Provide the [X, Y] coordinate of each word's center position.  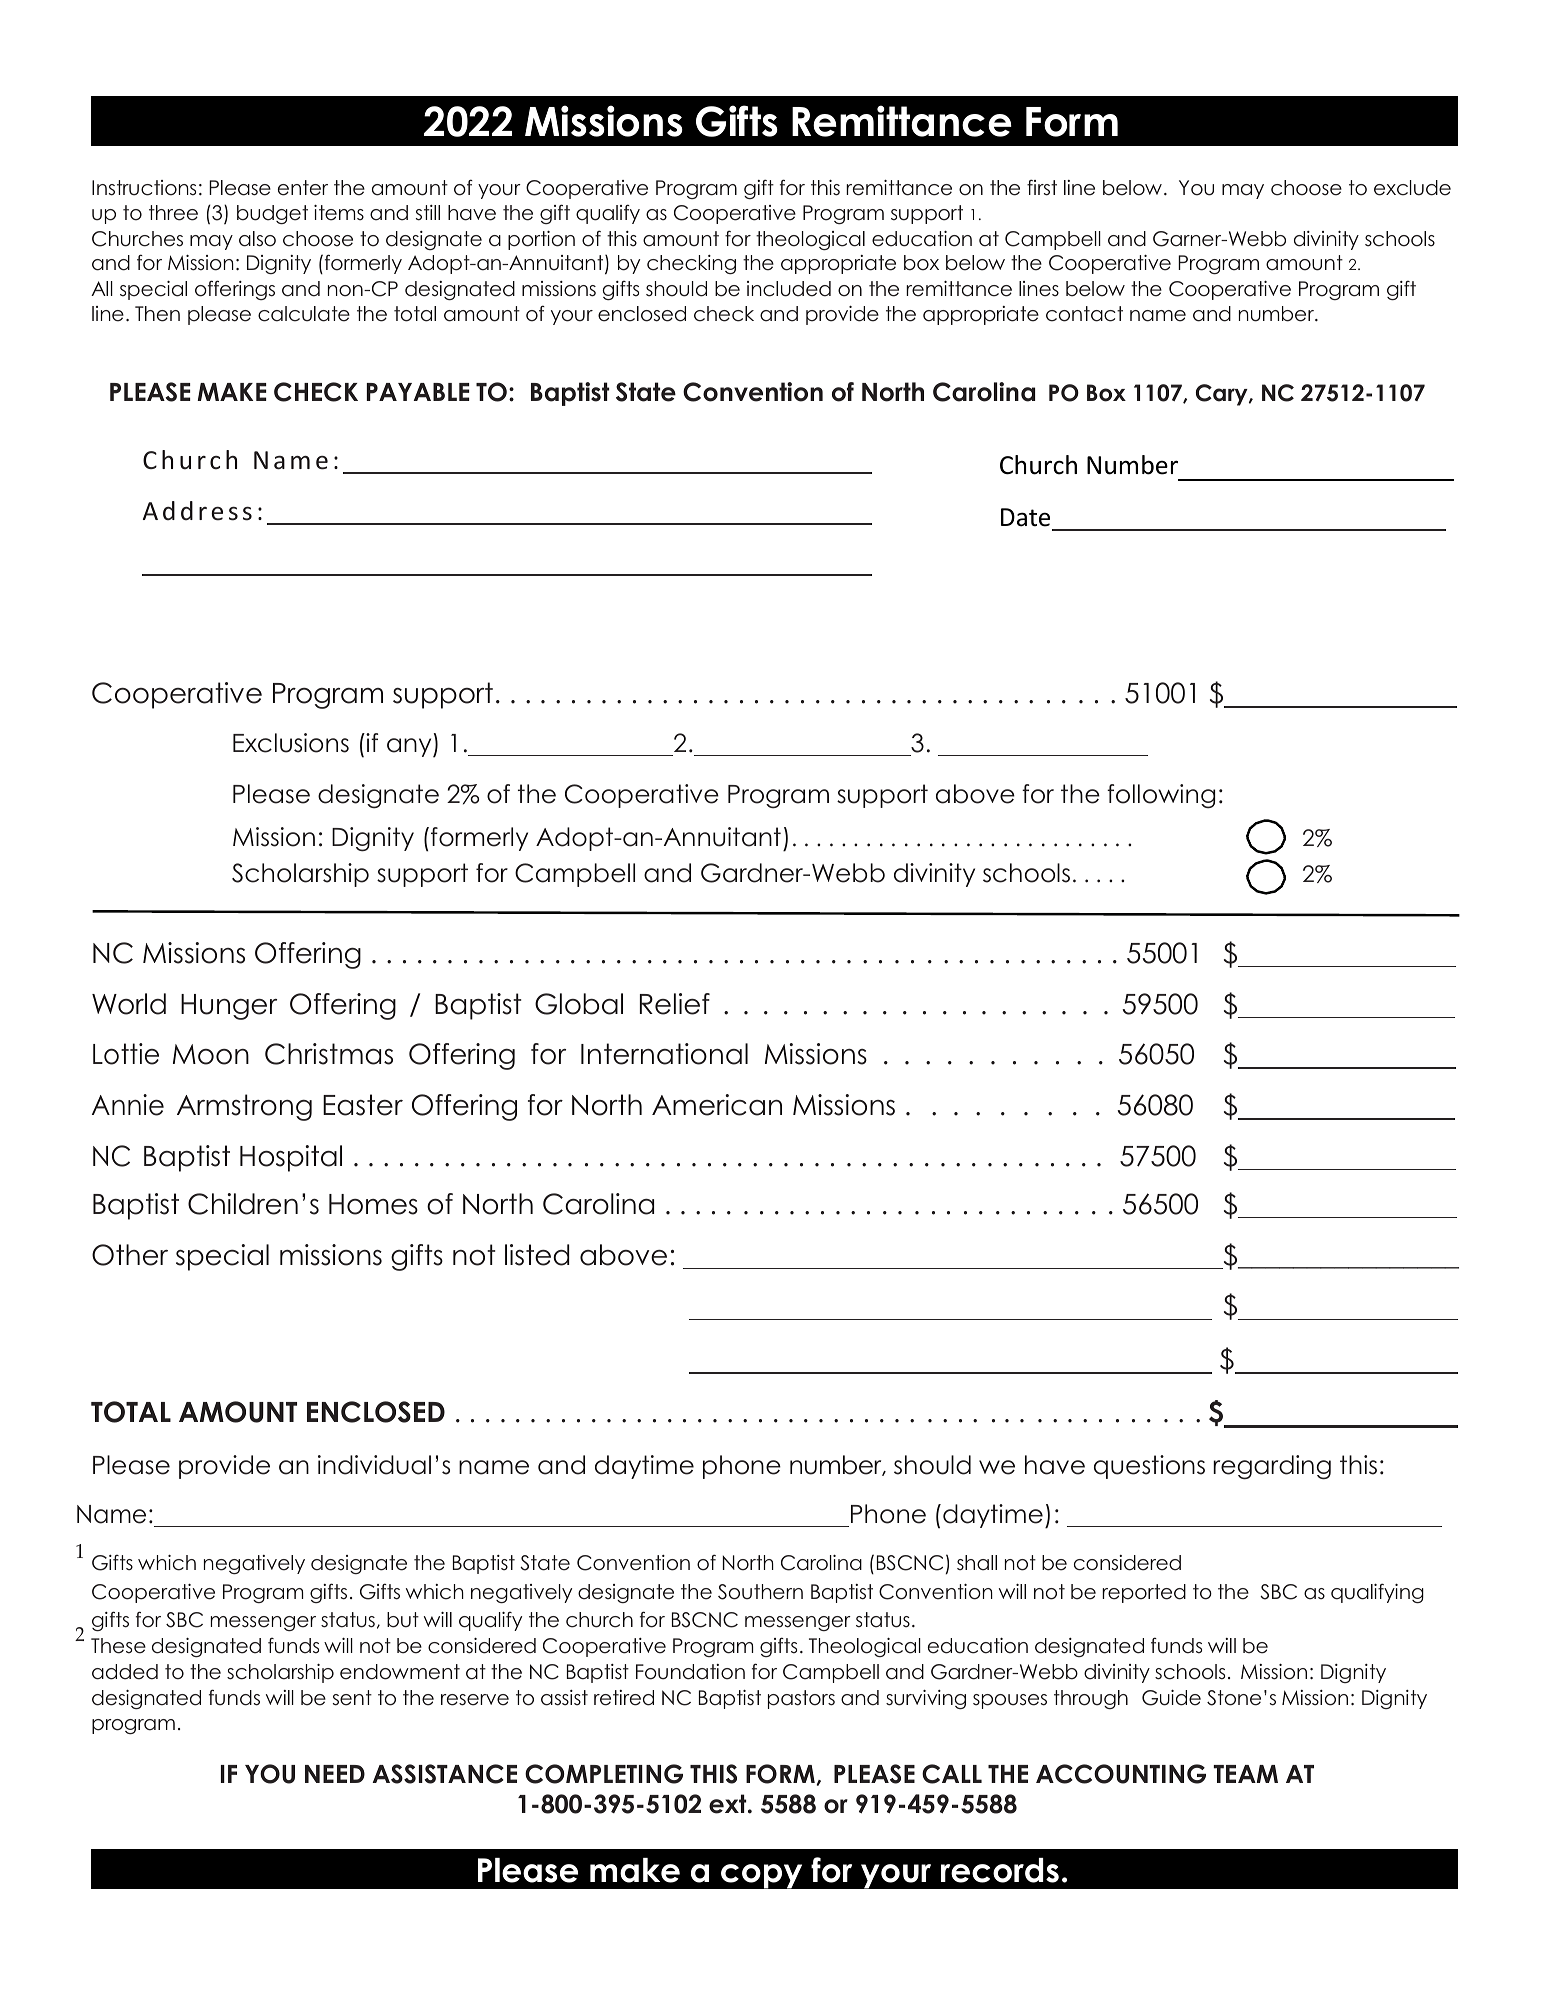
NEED [335, 1774]
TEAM [1245, 1774]
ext [729, 1804]
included [789, 289]
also [257, 239]
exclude [1412, 188]
